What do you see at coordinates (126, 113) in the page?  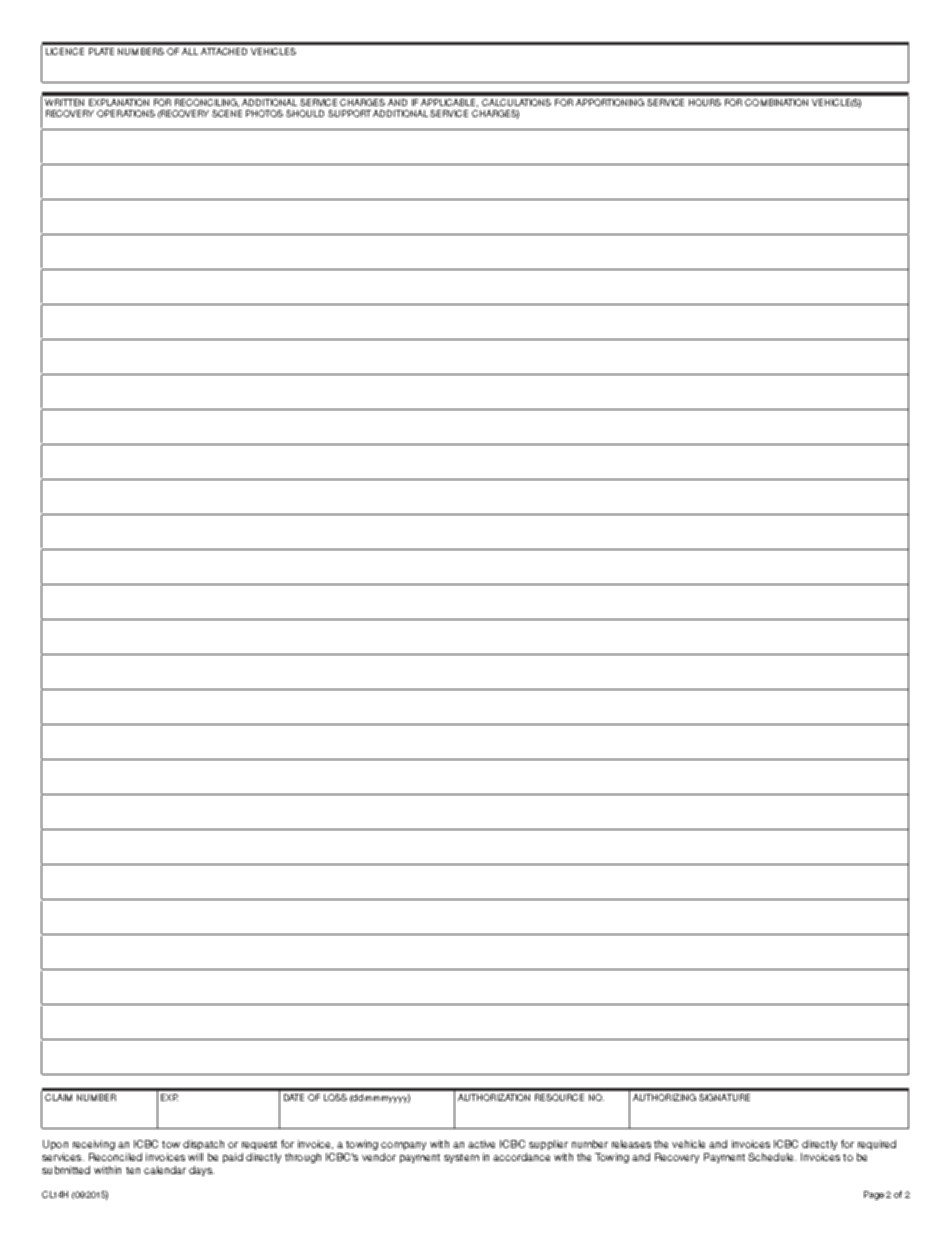 I see `OPERATIONS` at bounding box center [126, 113].
